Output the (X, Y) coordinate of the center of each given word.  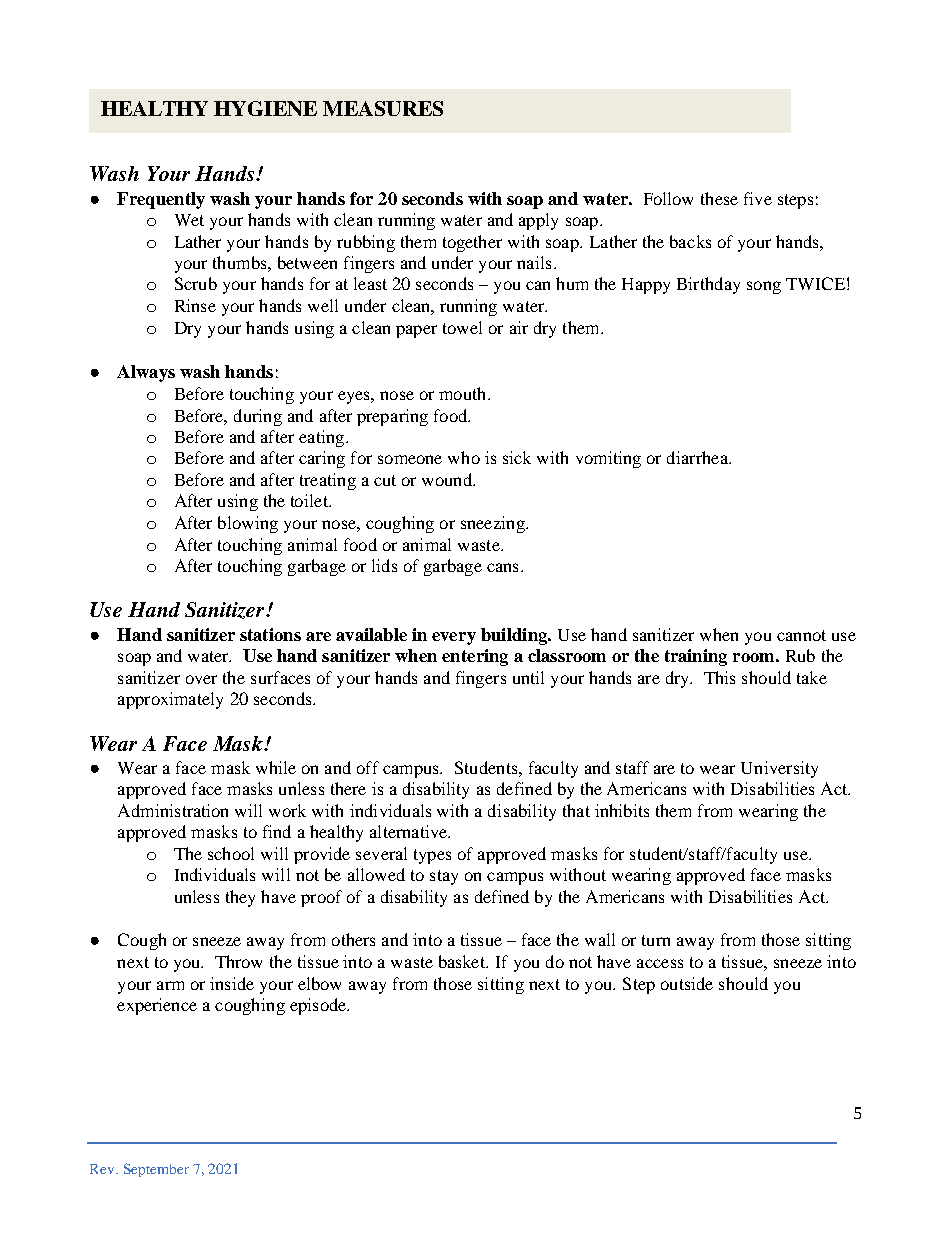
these (719, 198)
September (156, 1170)
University (779, 769)
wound (448, 479)
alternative (410, 831)
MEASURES (383, 108)
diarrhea (698, 457)
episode (319, 1006)
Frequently (161, 200)
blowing (248, 524)
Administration (173, 810)
